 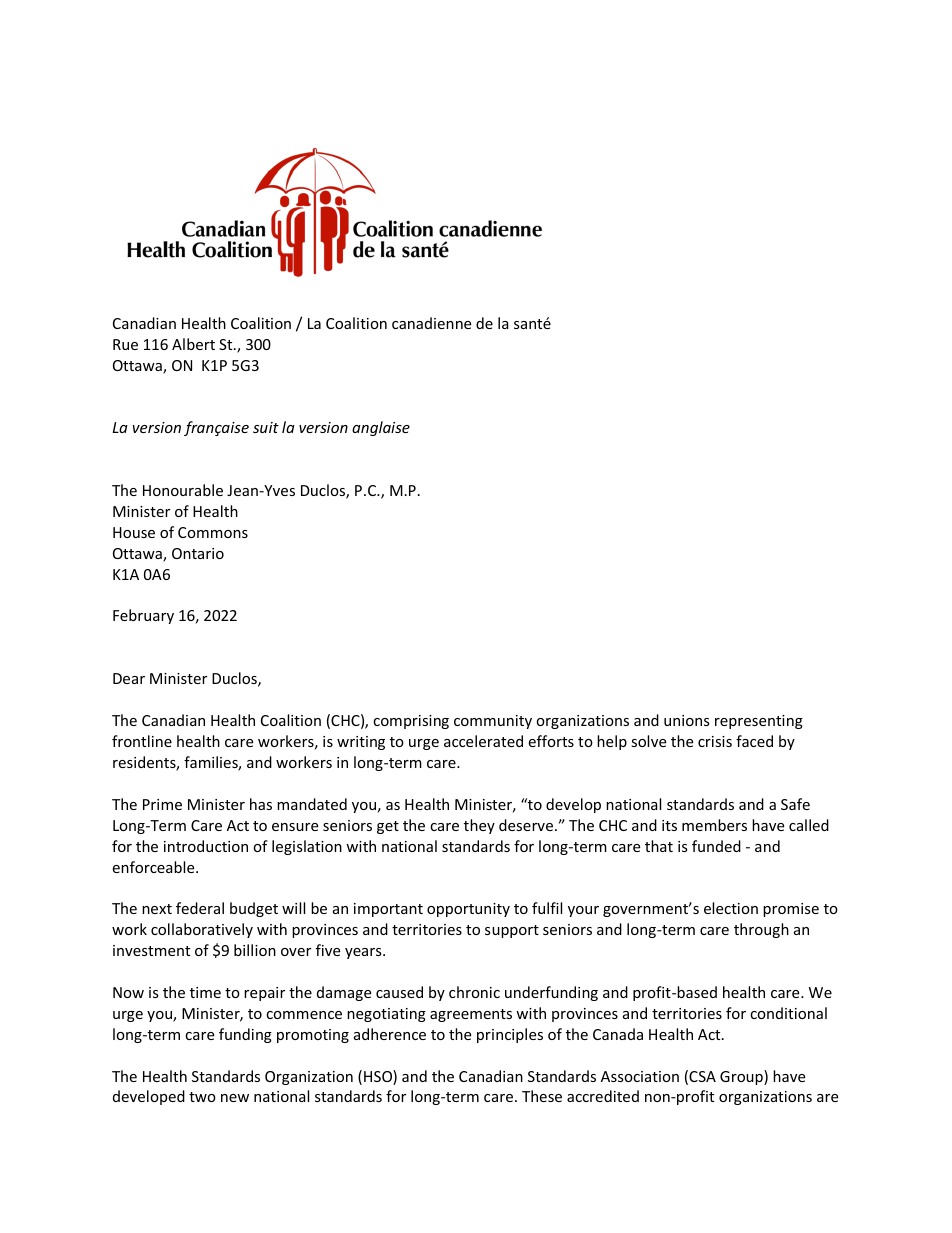 What do you see at coordinates (202, 1097) in the image?
I see `two` at bounding box center [202, 1097].
